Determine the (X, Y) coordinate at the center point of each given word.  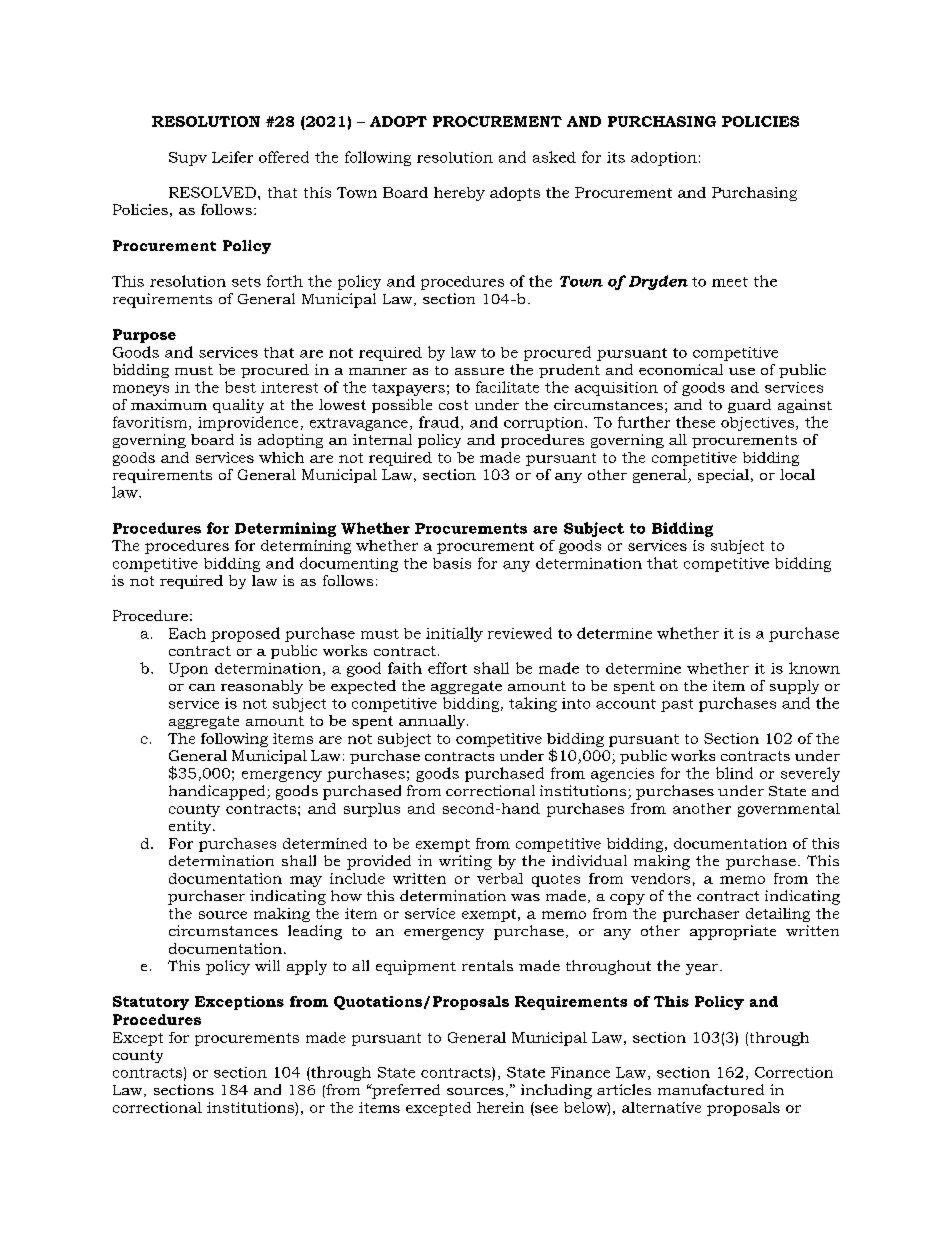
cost (453, 405)
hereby (459, 194)
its (616, 157)
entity (191, 827)
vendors (660, 878)
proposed (245, 634)
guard (749, 406)
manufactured (711, 1089)
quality (238, 406)
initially (454, 634)
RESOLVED (214, 192)
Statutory (151, 1003)
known (814, 668)
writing (465, 862)
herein (500, 1107)
